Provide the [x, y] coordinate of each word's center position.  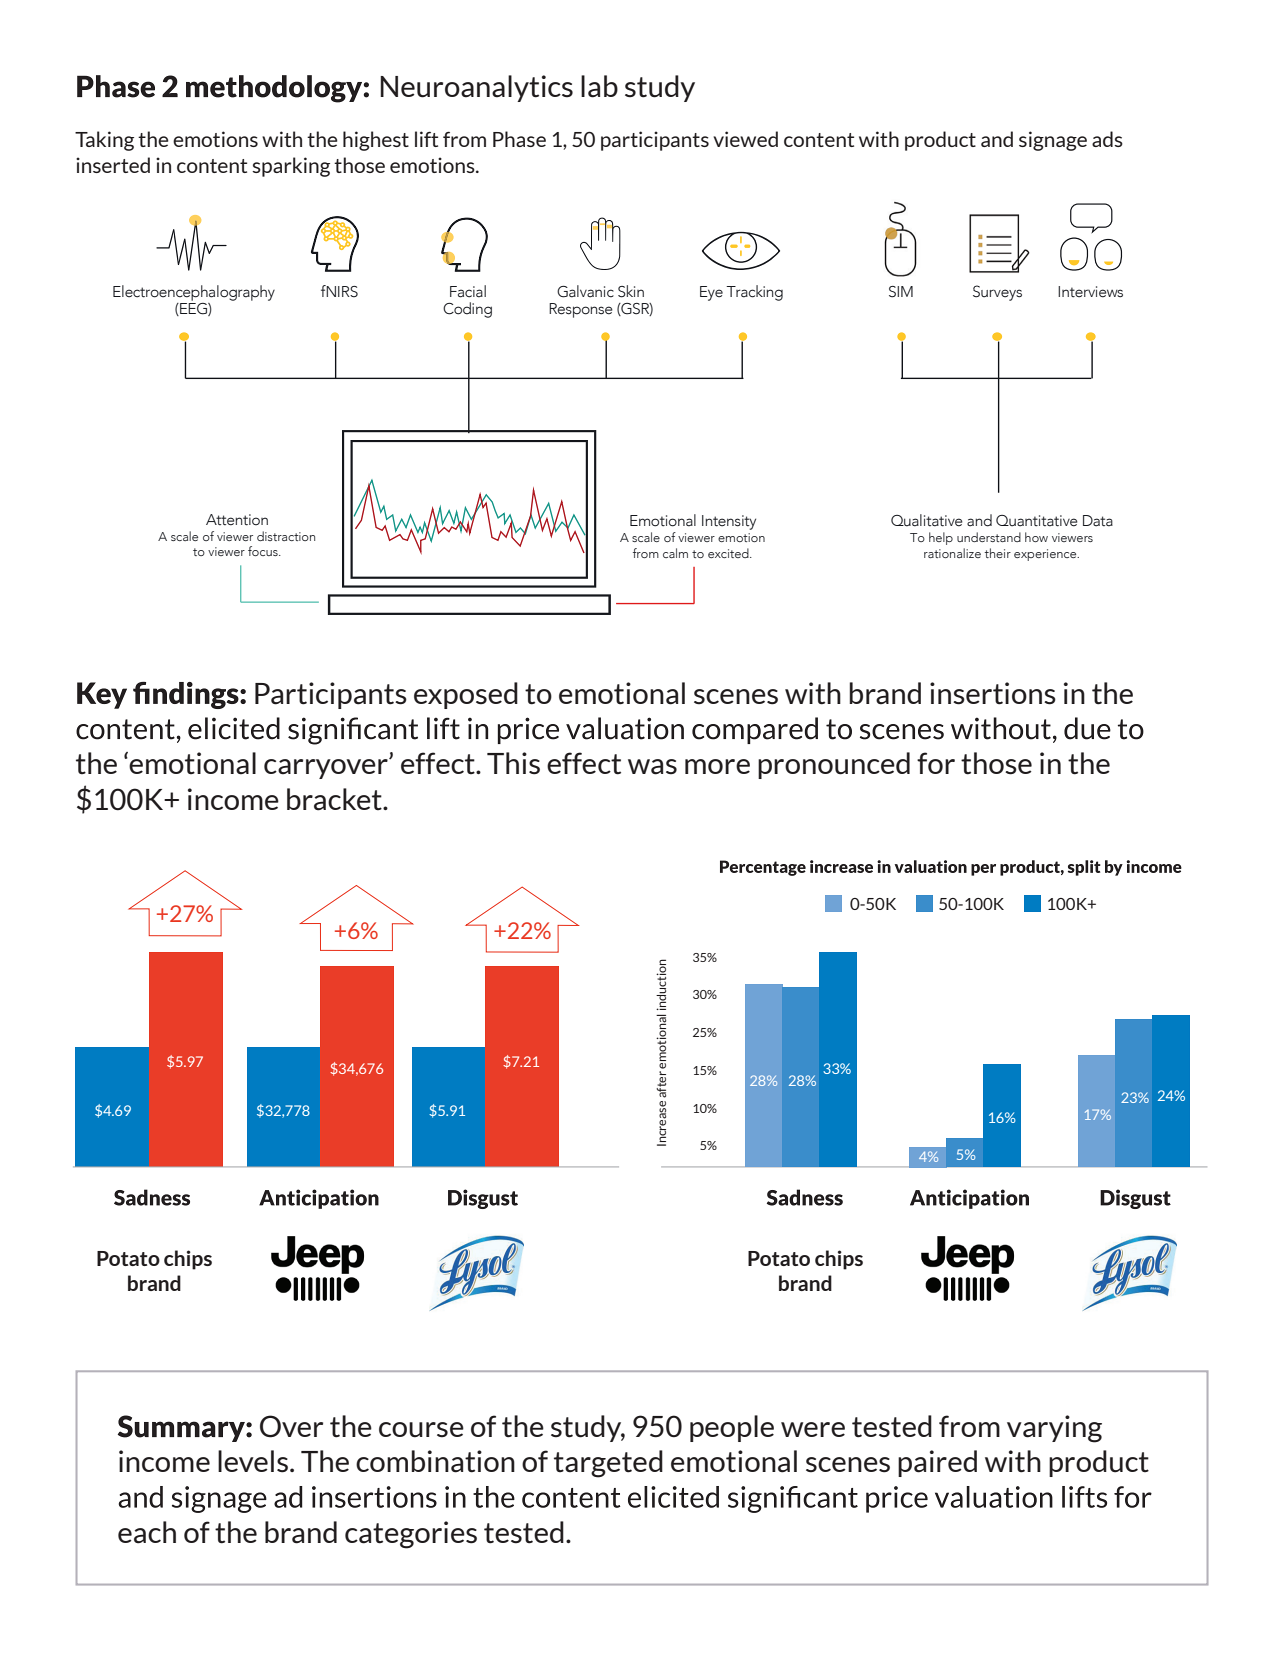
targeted [608, 1464]
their [997, 553]
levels [253, 1461]
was [652, 767]
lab [599, 86]
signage [1053, 141]
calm [675, 553]
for [936, 763]
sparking [291, 167]
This [513, 763]
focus [264, 551]
